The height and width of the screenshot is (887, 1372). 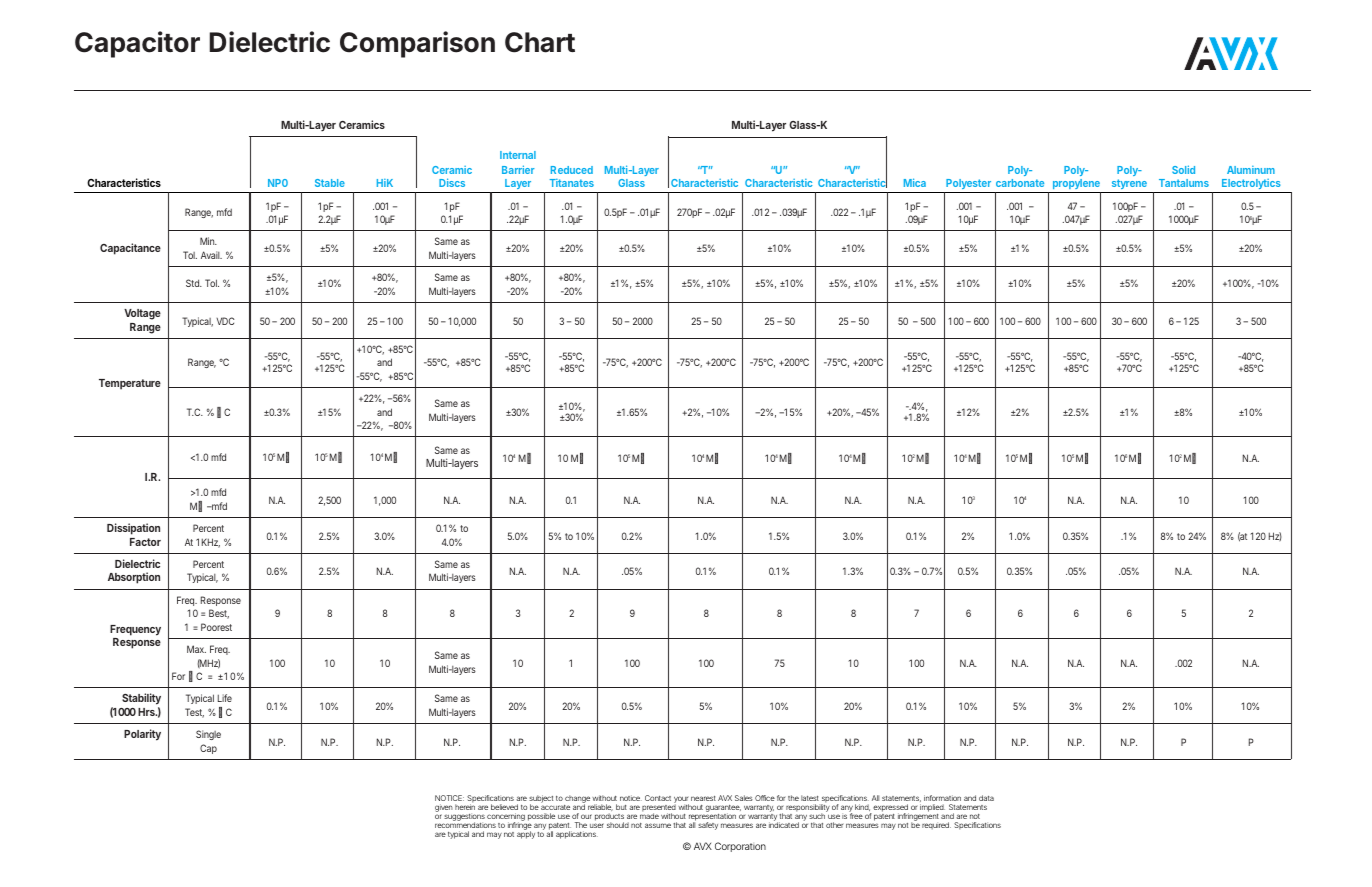 What do you see at coordinates (130, 384) in the screenshot?
I see `Temperature` at bounding box center [130, 384].
